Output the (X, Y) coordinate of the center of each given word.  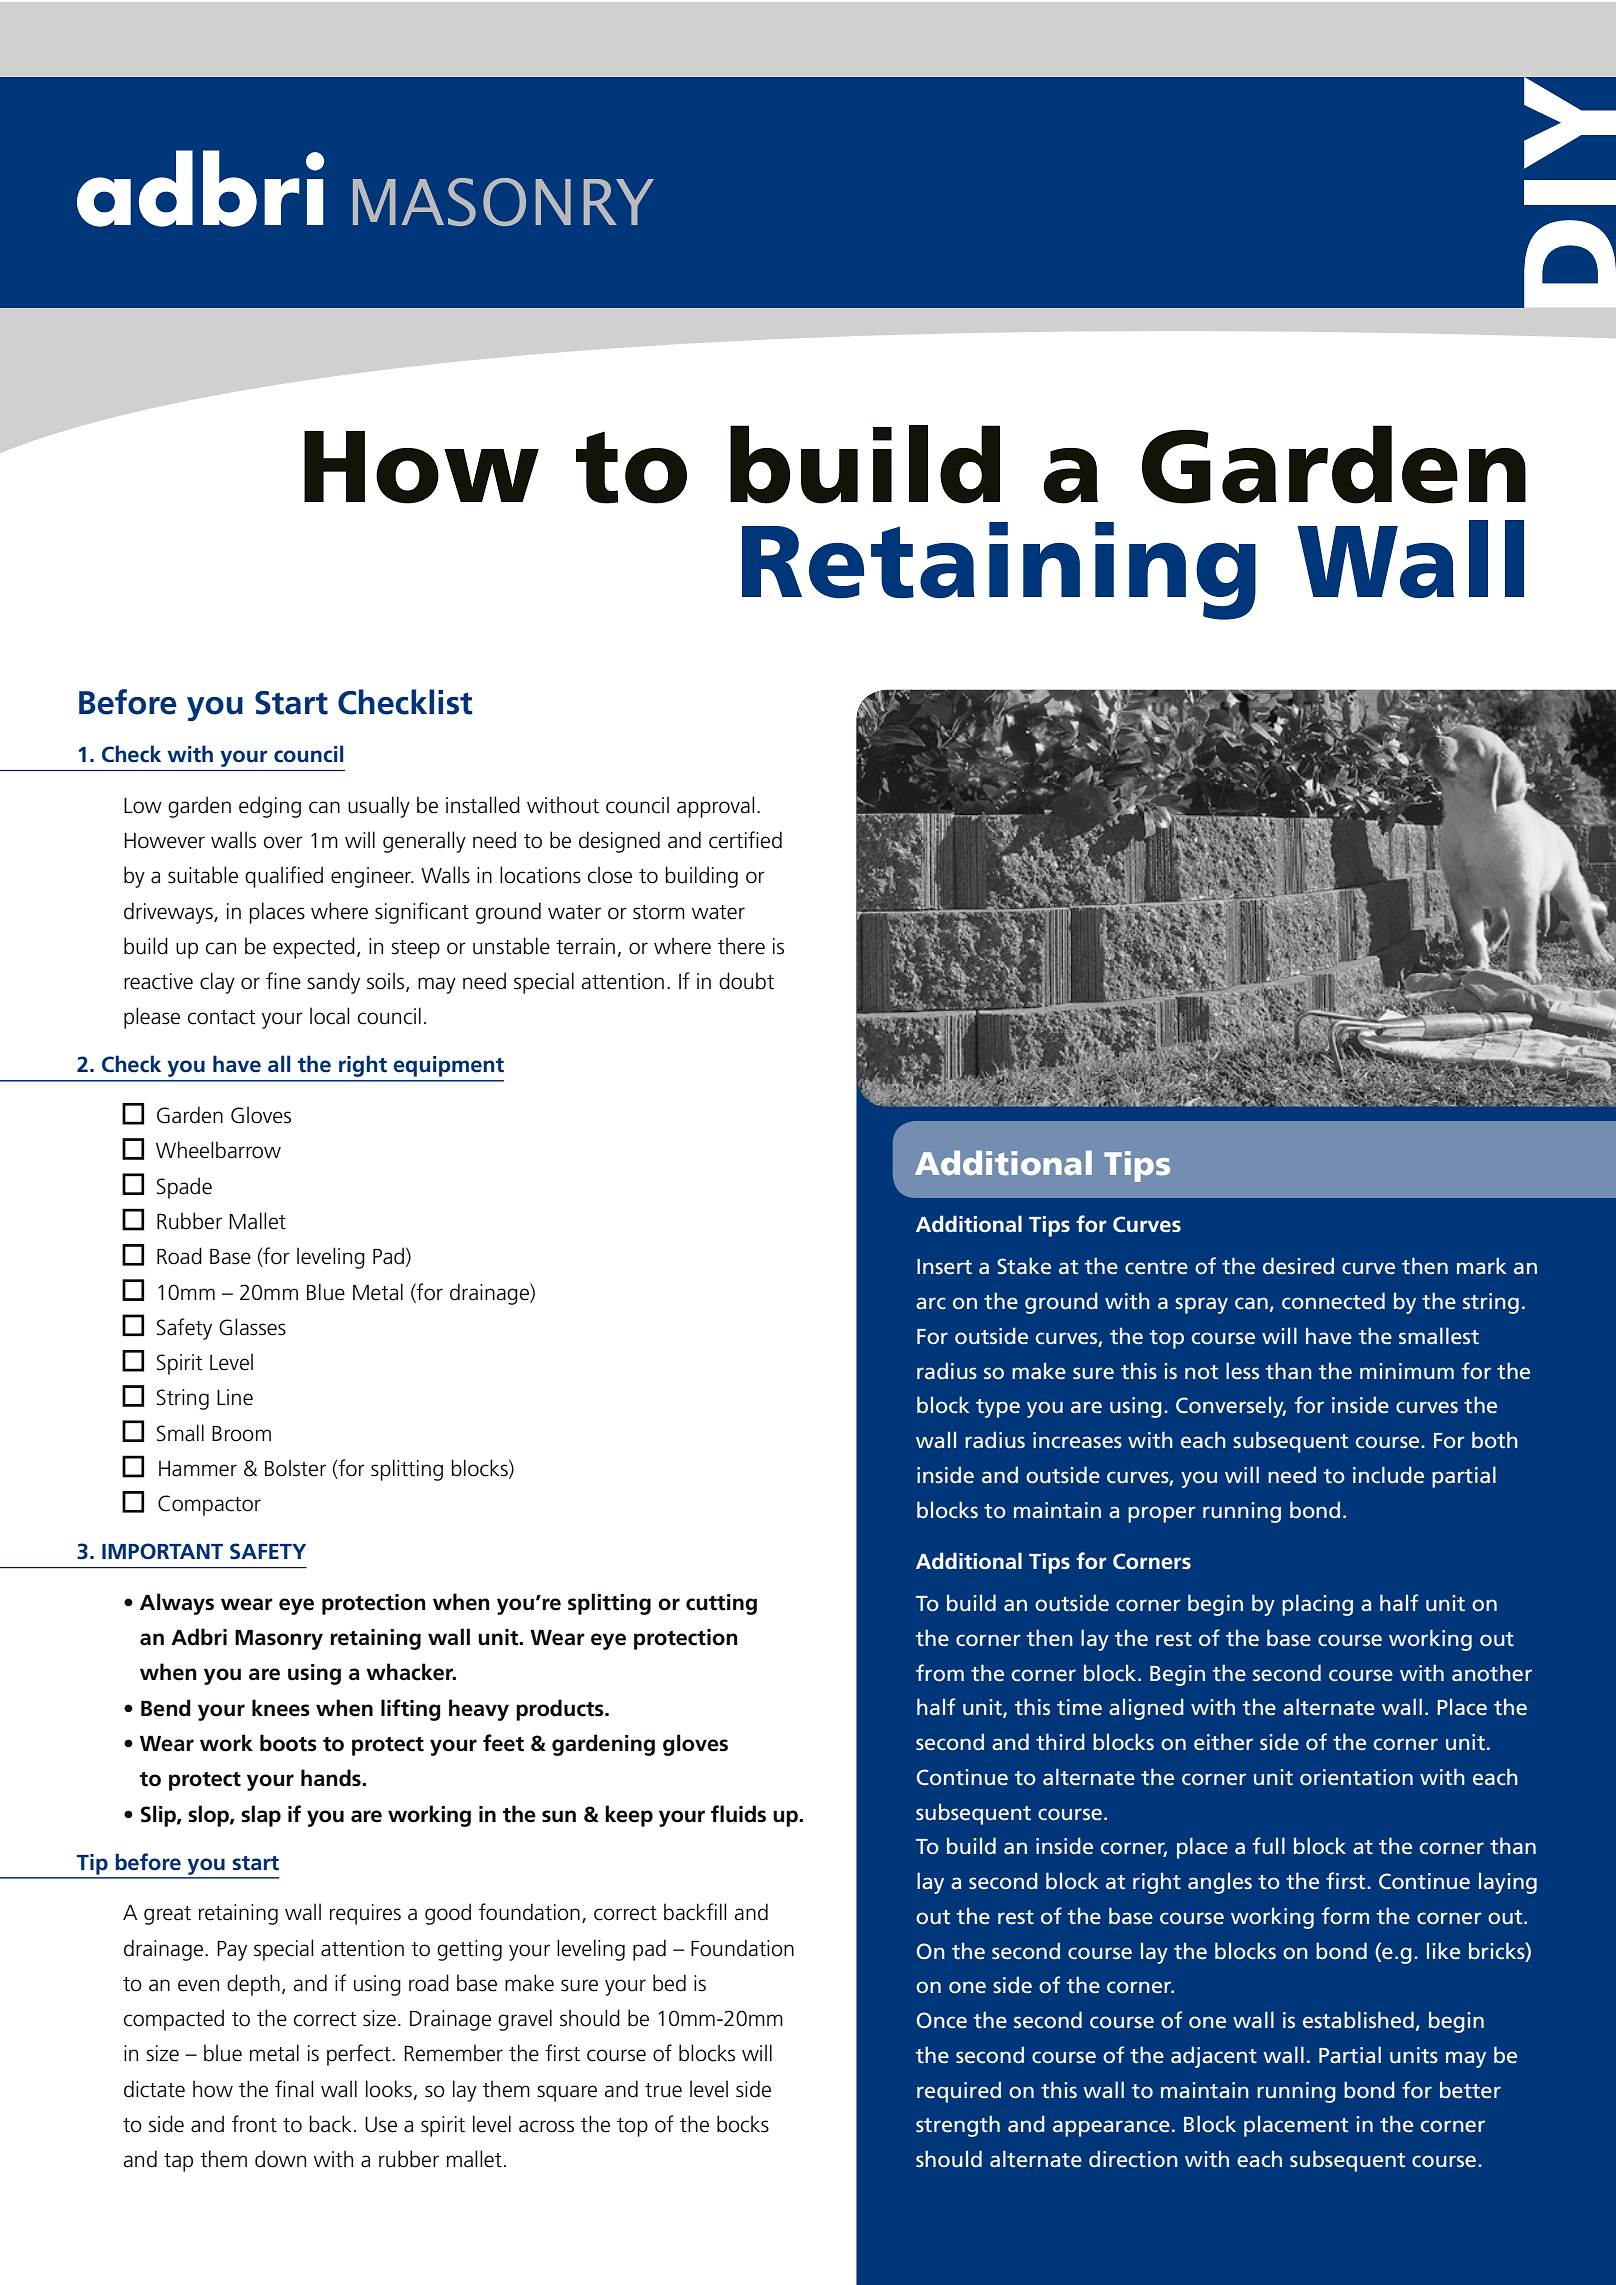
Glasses (252, 1327)
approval (715, 807)
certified (745, 840)
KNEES (281, 1708)
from (940, 1673)
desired (1298, 1266)
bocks (743, 2124)
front (254, 2124)
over (283, 842)
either (1223, 1742)
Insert (944, 1267)
